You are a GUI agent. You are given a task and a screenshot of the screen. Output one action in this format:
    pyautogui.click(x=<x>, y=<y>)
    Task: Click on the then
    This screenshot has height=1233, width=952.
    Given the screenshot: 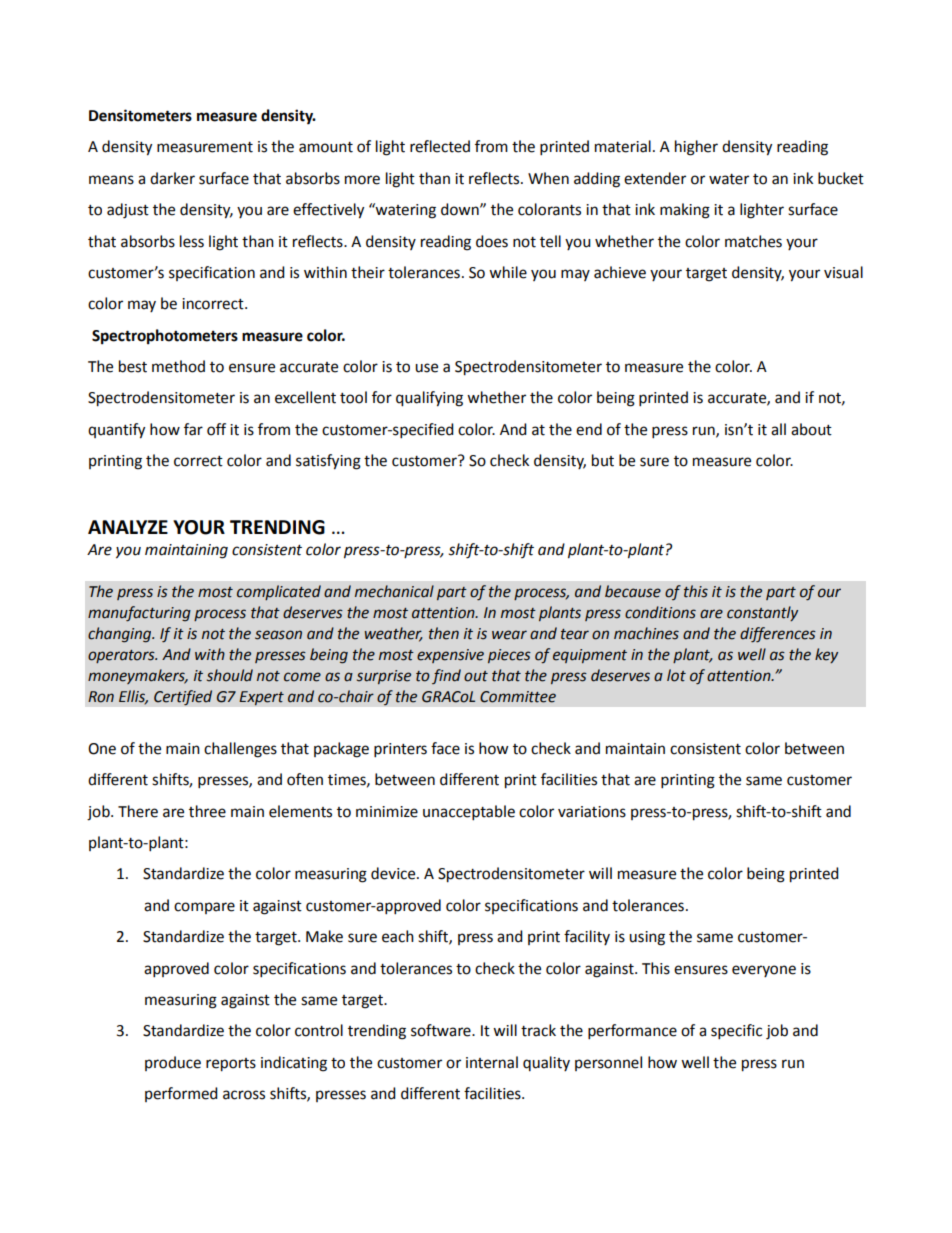 What is the action you would take?
    pyautogui.click(x=444, y=633)
